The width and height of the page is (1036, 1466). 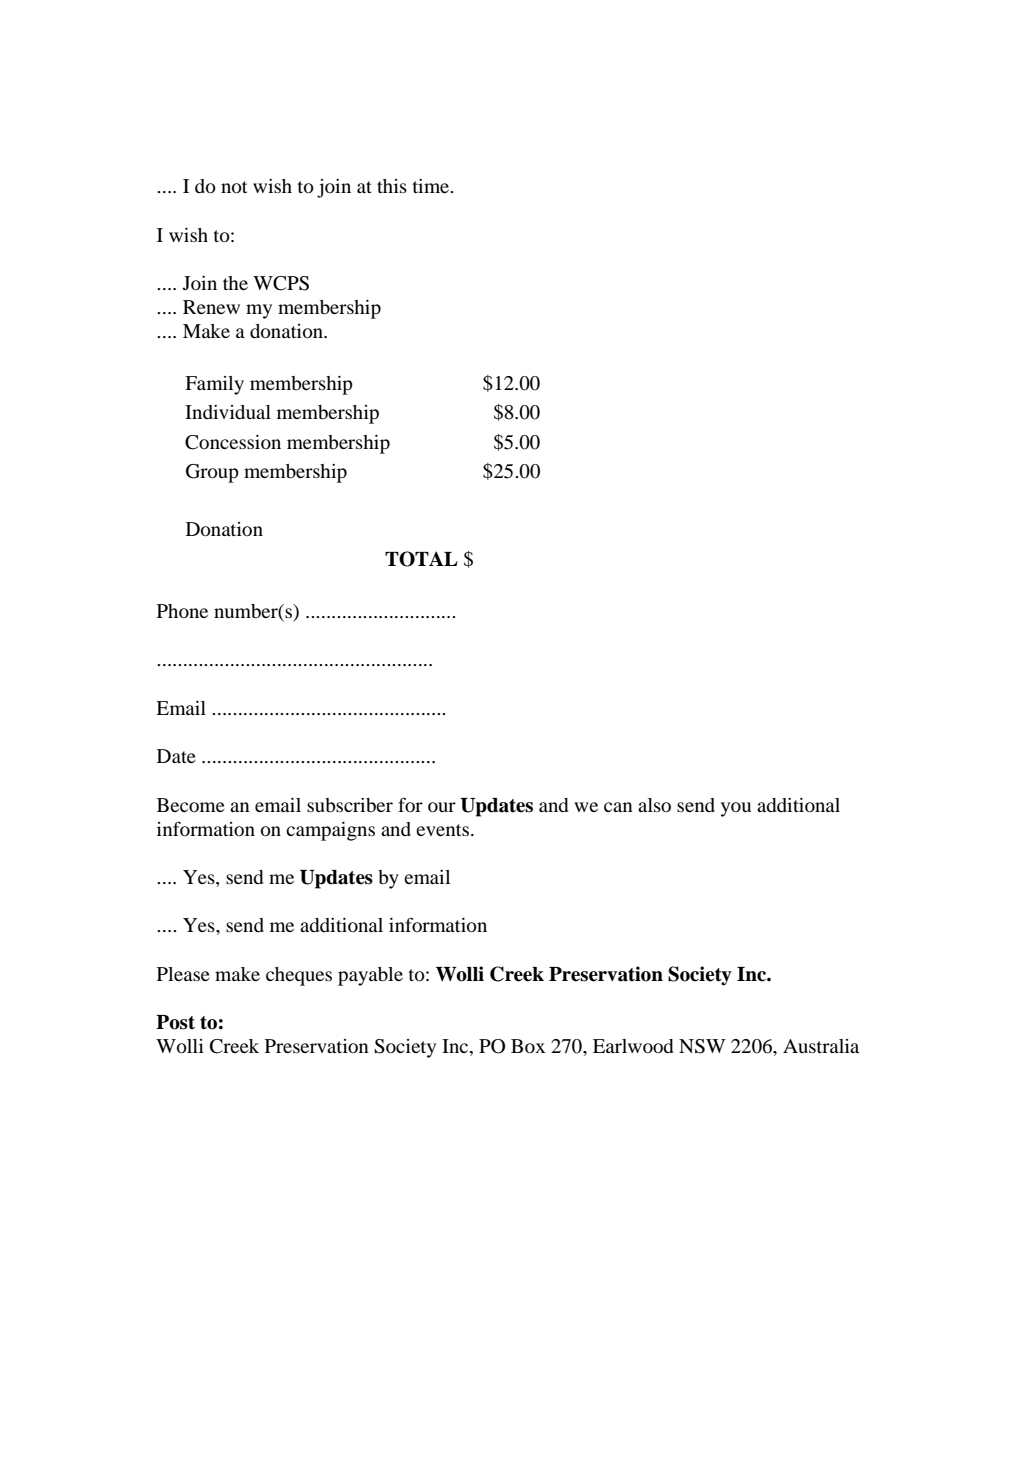 What do you see at coordinates (182, 611) in the page?
I see `Phone` at bounding box center [182, 611].
